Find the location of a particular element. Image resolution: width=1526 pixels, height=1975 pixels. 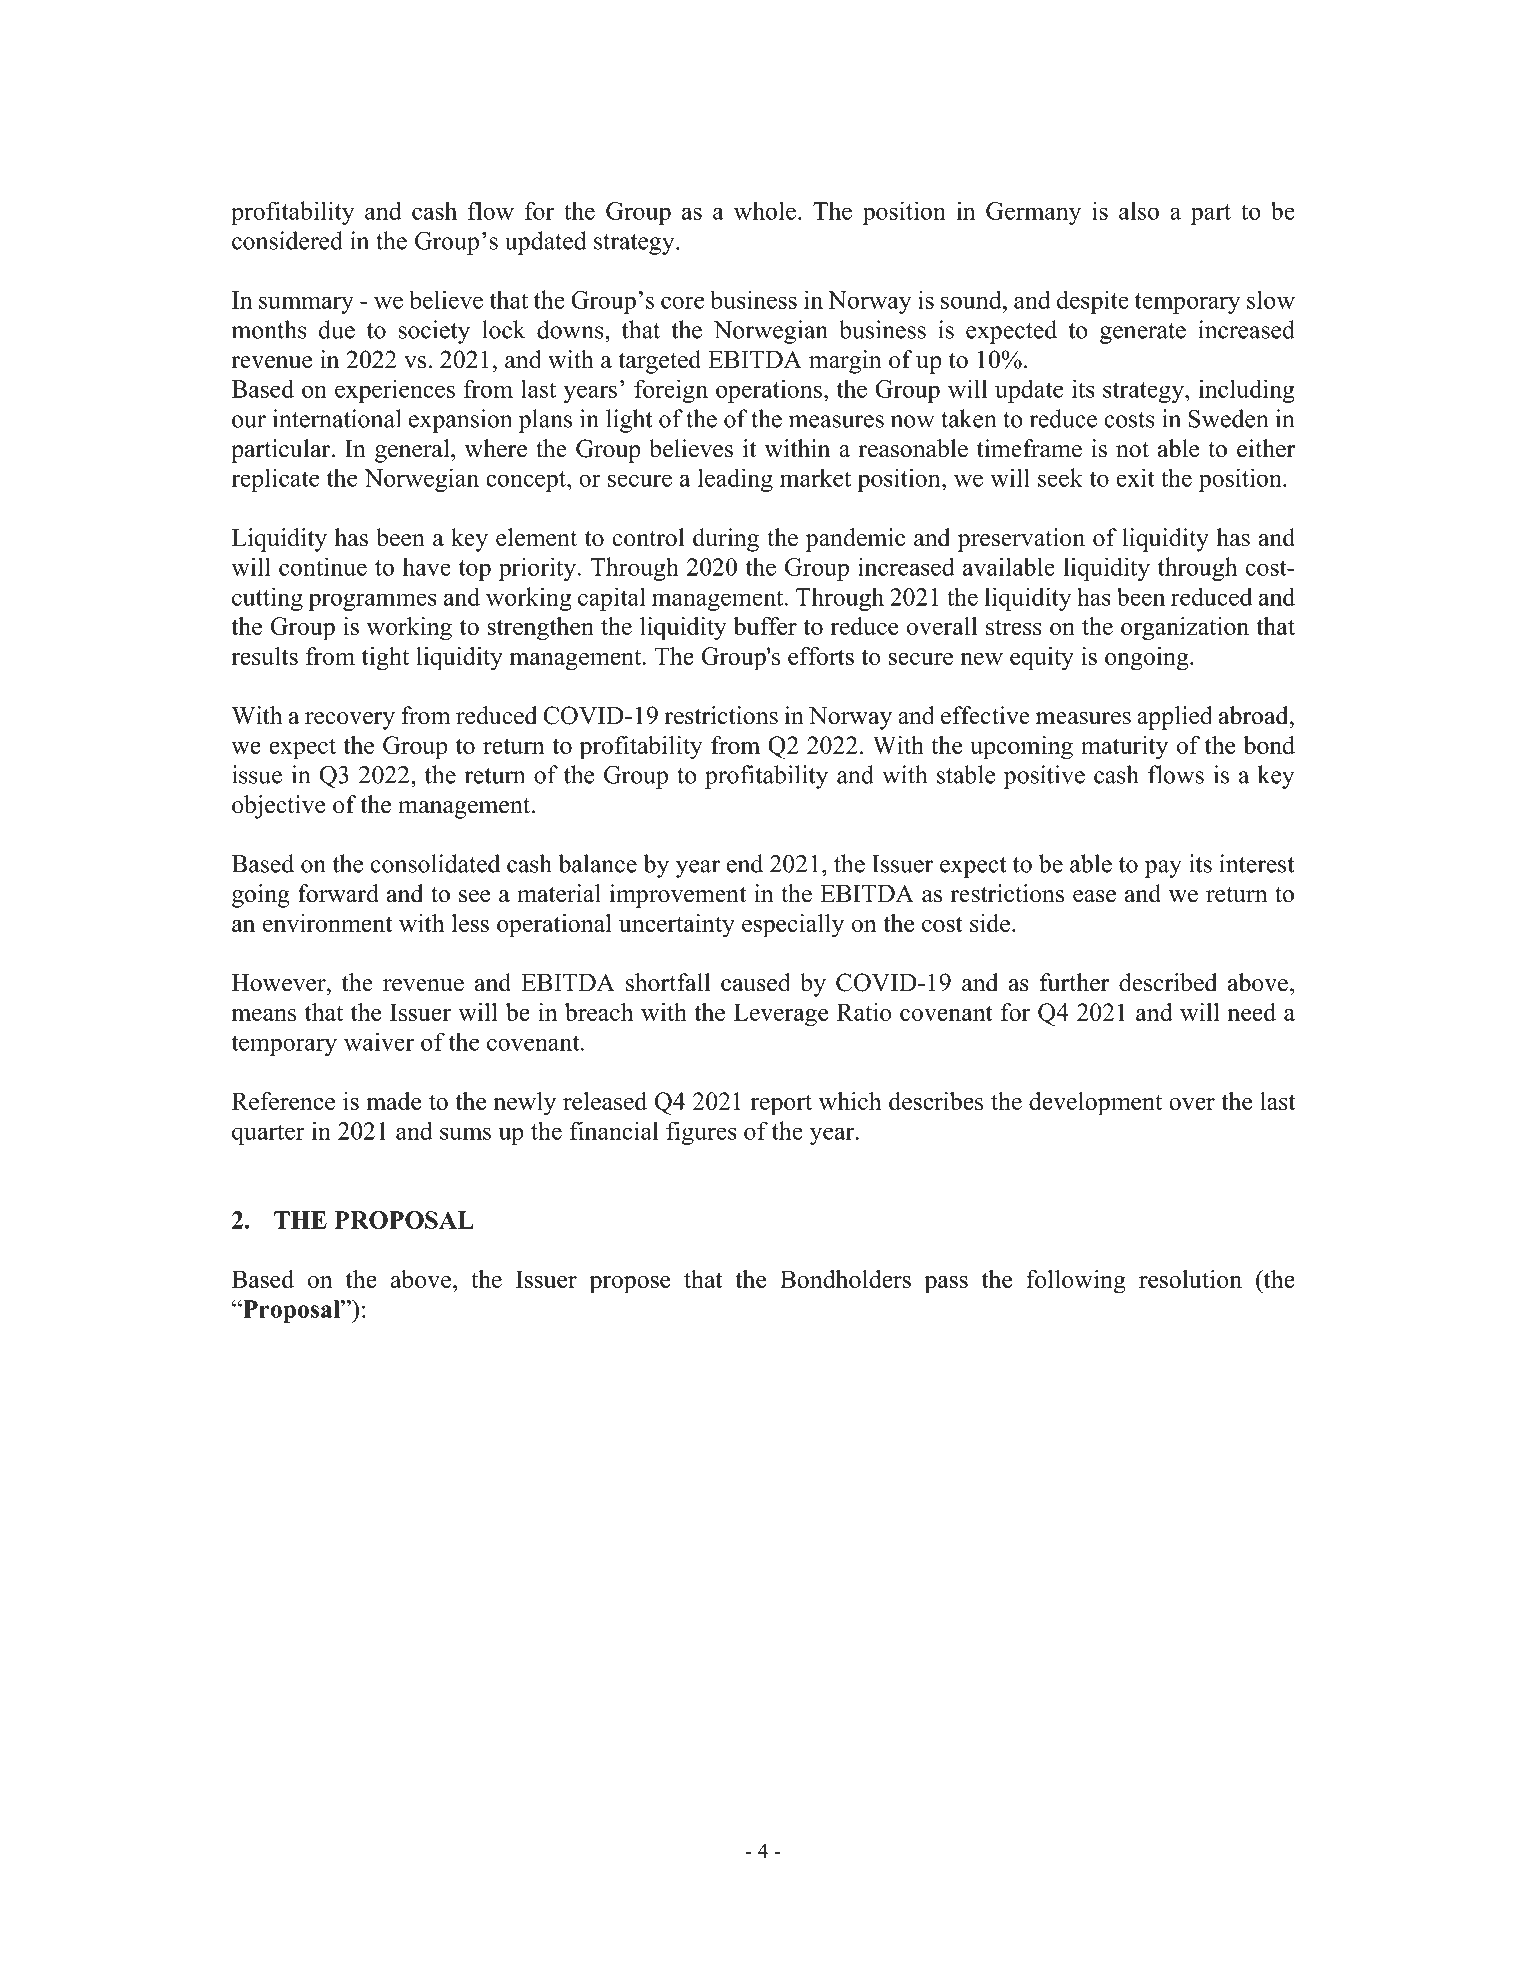

especially is located at coordinates (793, 926).
